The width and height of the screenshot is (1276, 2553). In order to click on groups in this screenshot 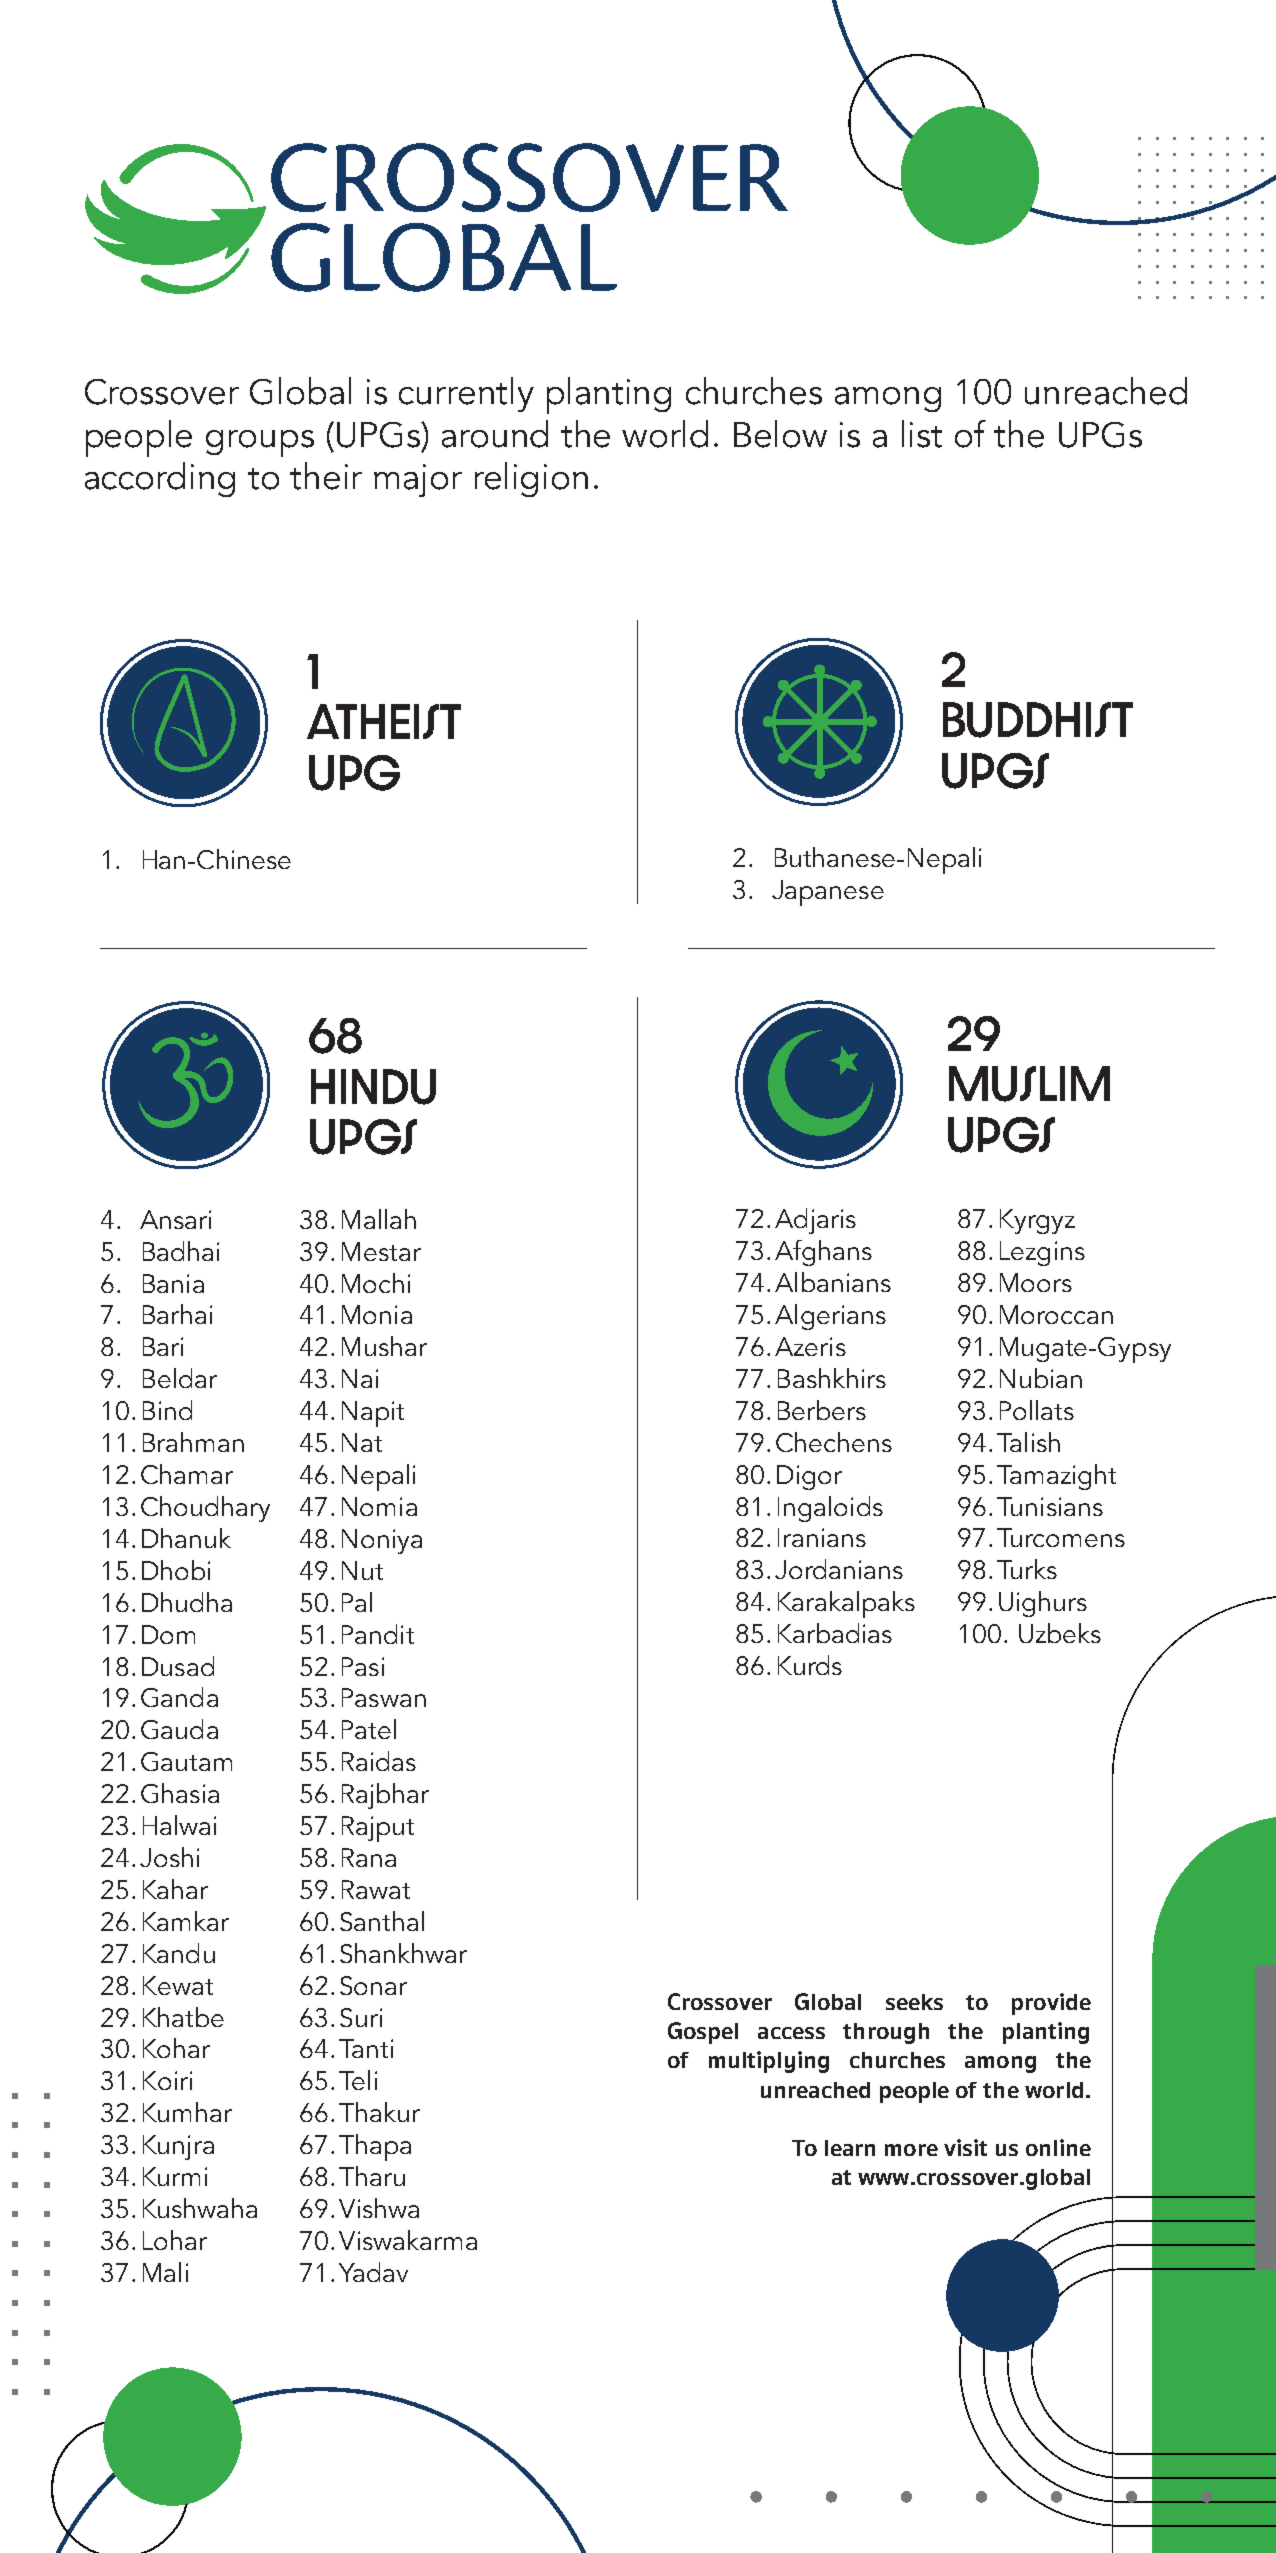, I will do `click(260, 443)`.
